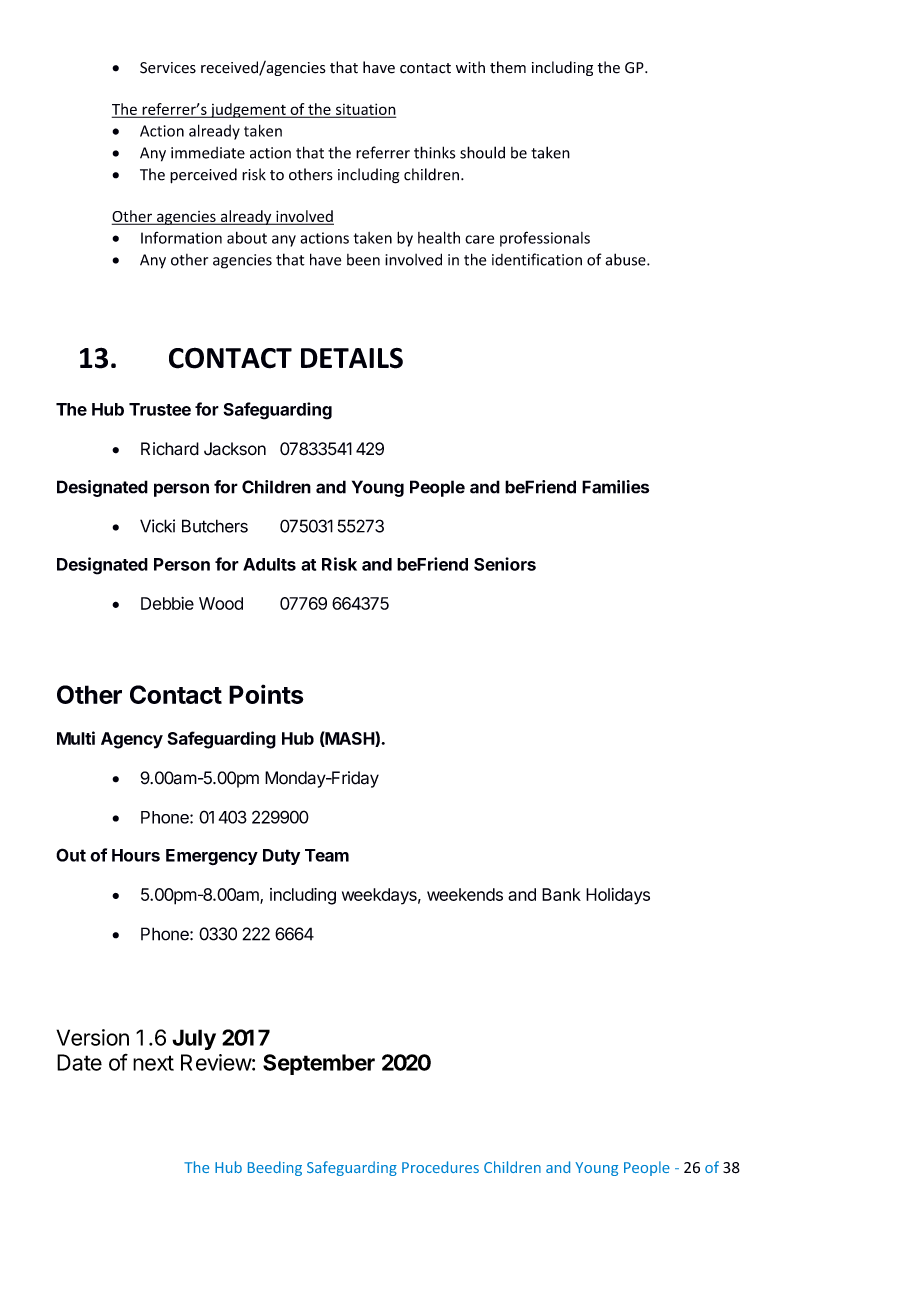  I want to click on Agency, so click(132, 740).
